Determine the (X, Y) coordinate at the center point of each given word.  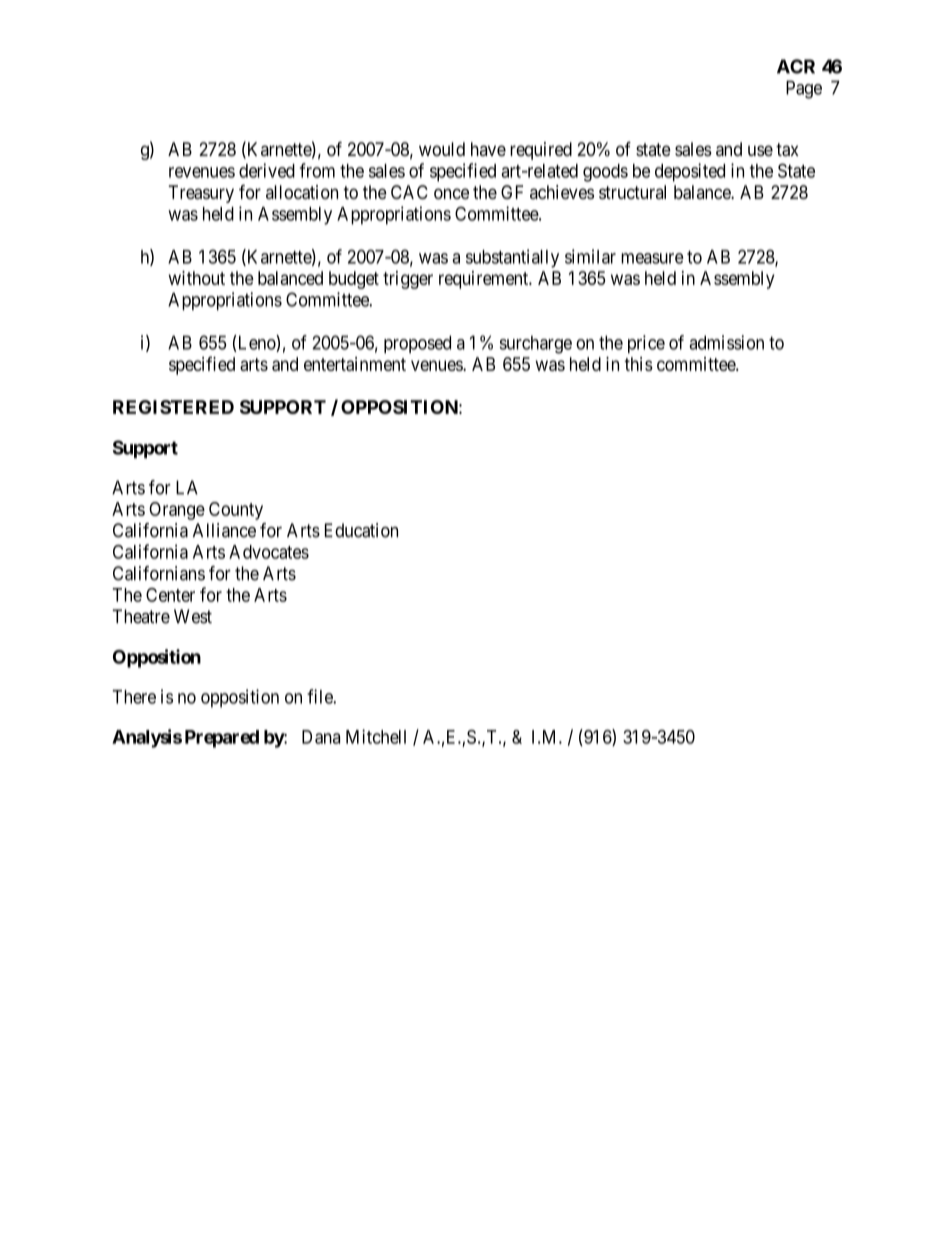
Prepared (222, 739)
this (638, 364)
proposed (417, 344)
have (488, 149)
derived (267, 170)
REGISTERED (173, 407)
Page (804, 89)
